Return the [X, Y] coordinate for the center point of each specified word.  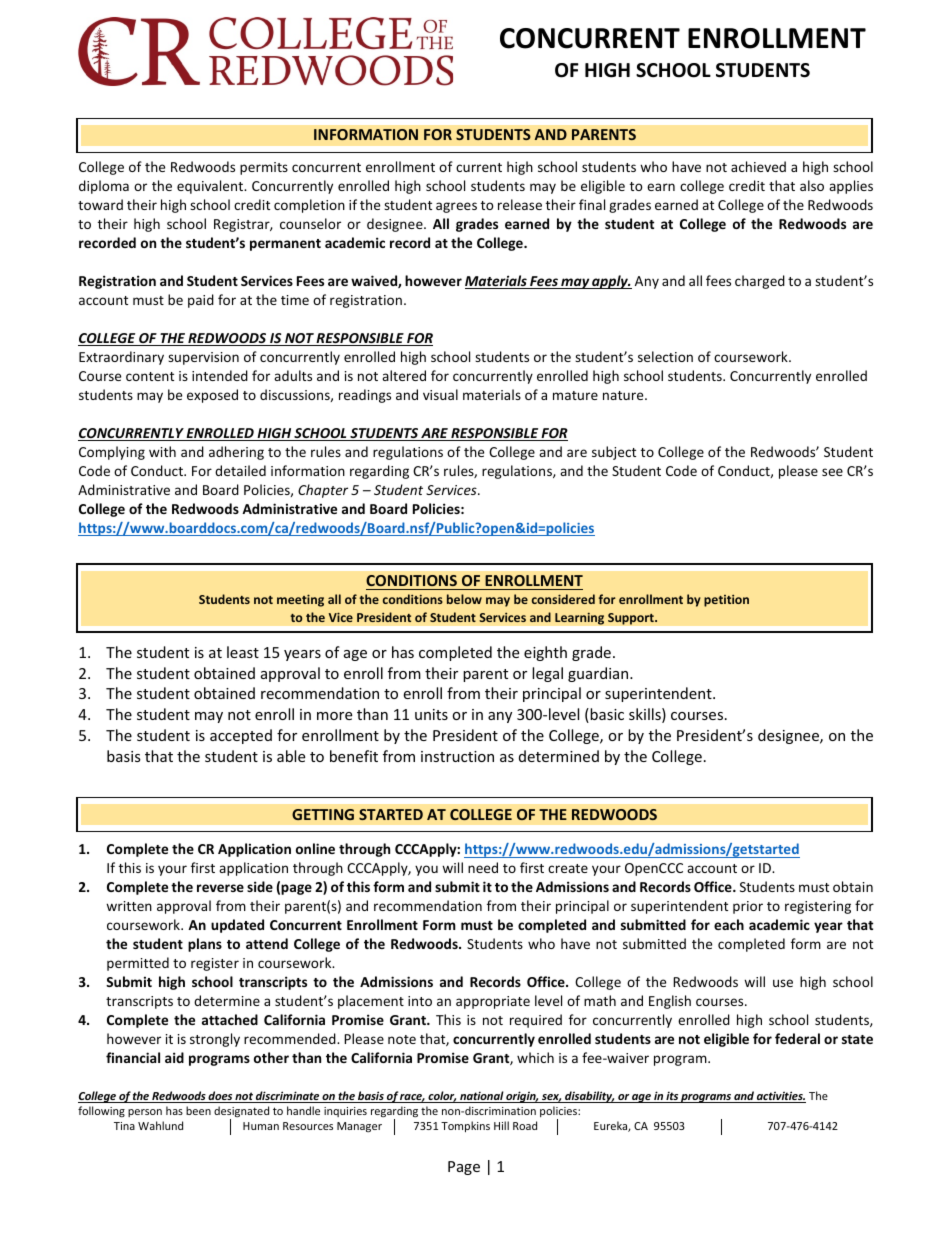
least [243, 652]
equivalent [211, 187]
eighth [545, 653]
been [198, 1110]
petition [726, 600]
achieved [758, 166]
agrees [456, 207]
